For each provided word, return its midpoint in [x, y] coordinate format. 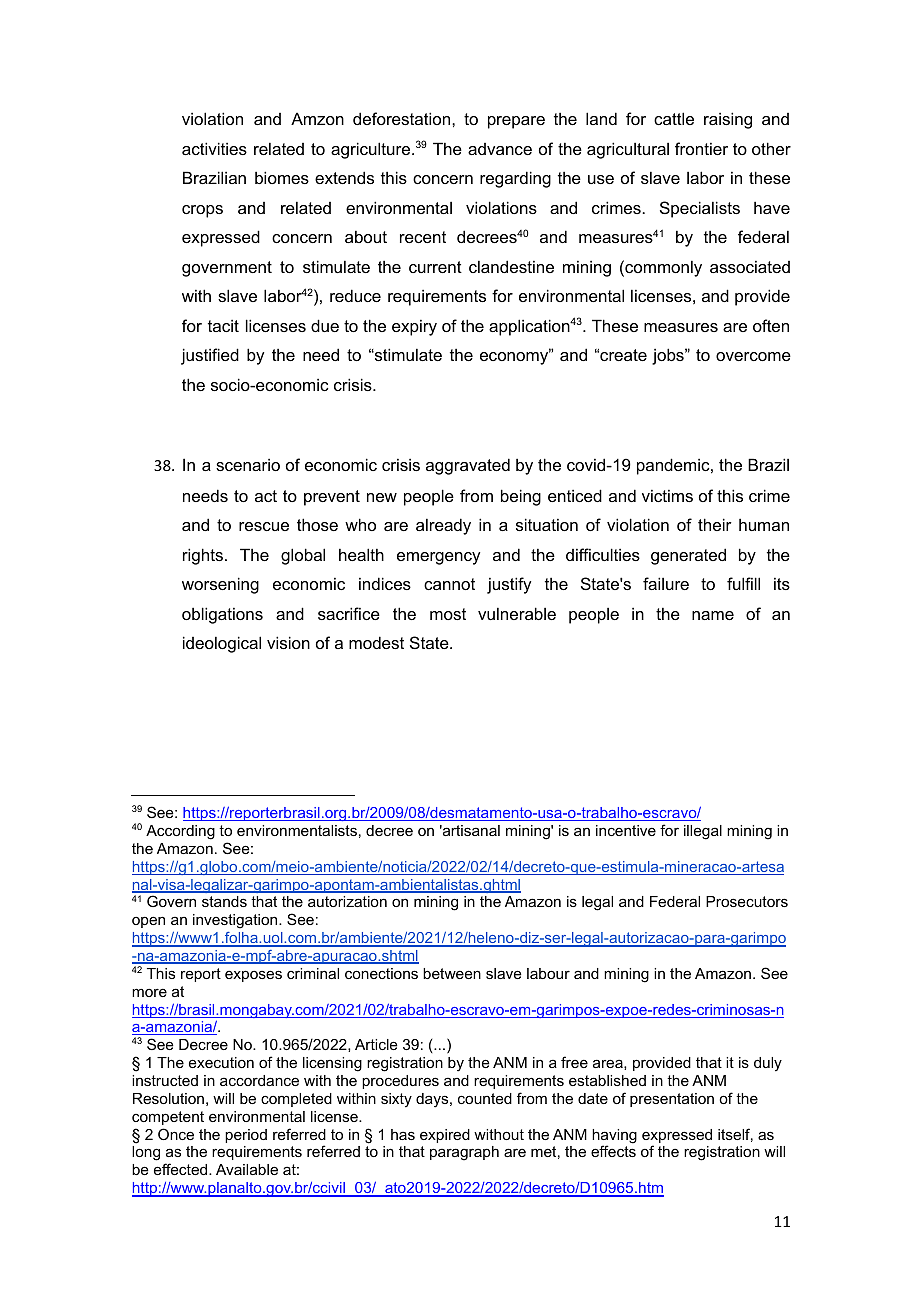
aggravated [468, 466]
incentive [626, 830]
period [246, 1136]
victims [667, 495]
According [180, 832]
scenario [248, 464]
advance [500, 149]
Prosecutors [747, 901]
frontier [701, 148]
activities [214, 148]
